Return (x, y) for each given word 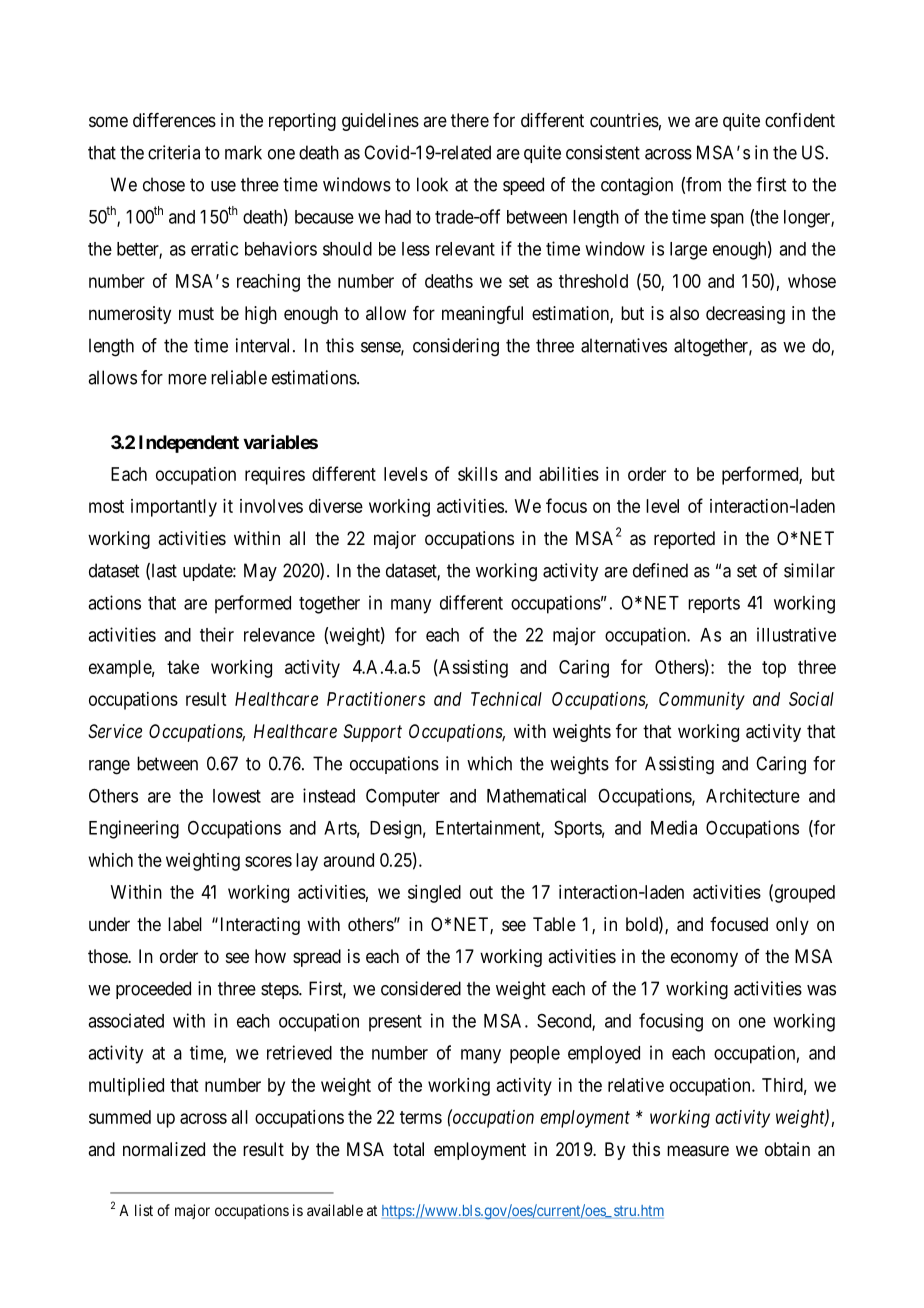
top (774, 669)
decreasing (745, 315)
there (470, 120)
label (185, 924)
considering (456, 347)
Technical (506, 699)
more (187, 379)
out (481, 892)
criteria (174, 152)
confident (800, 120)
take (183, 667)
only (792, 926)
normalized (164, 1149)
